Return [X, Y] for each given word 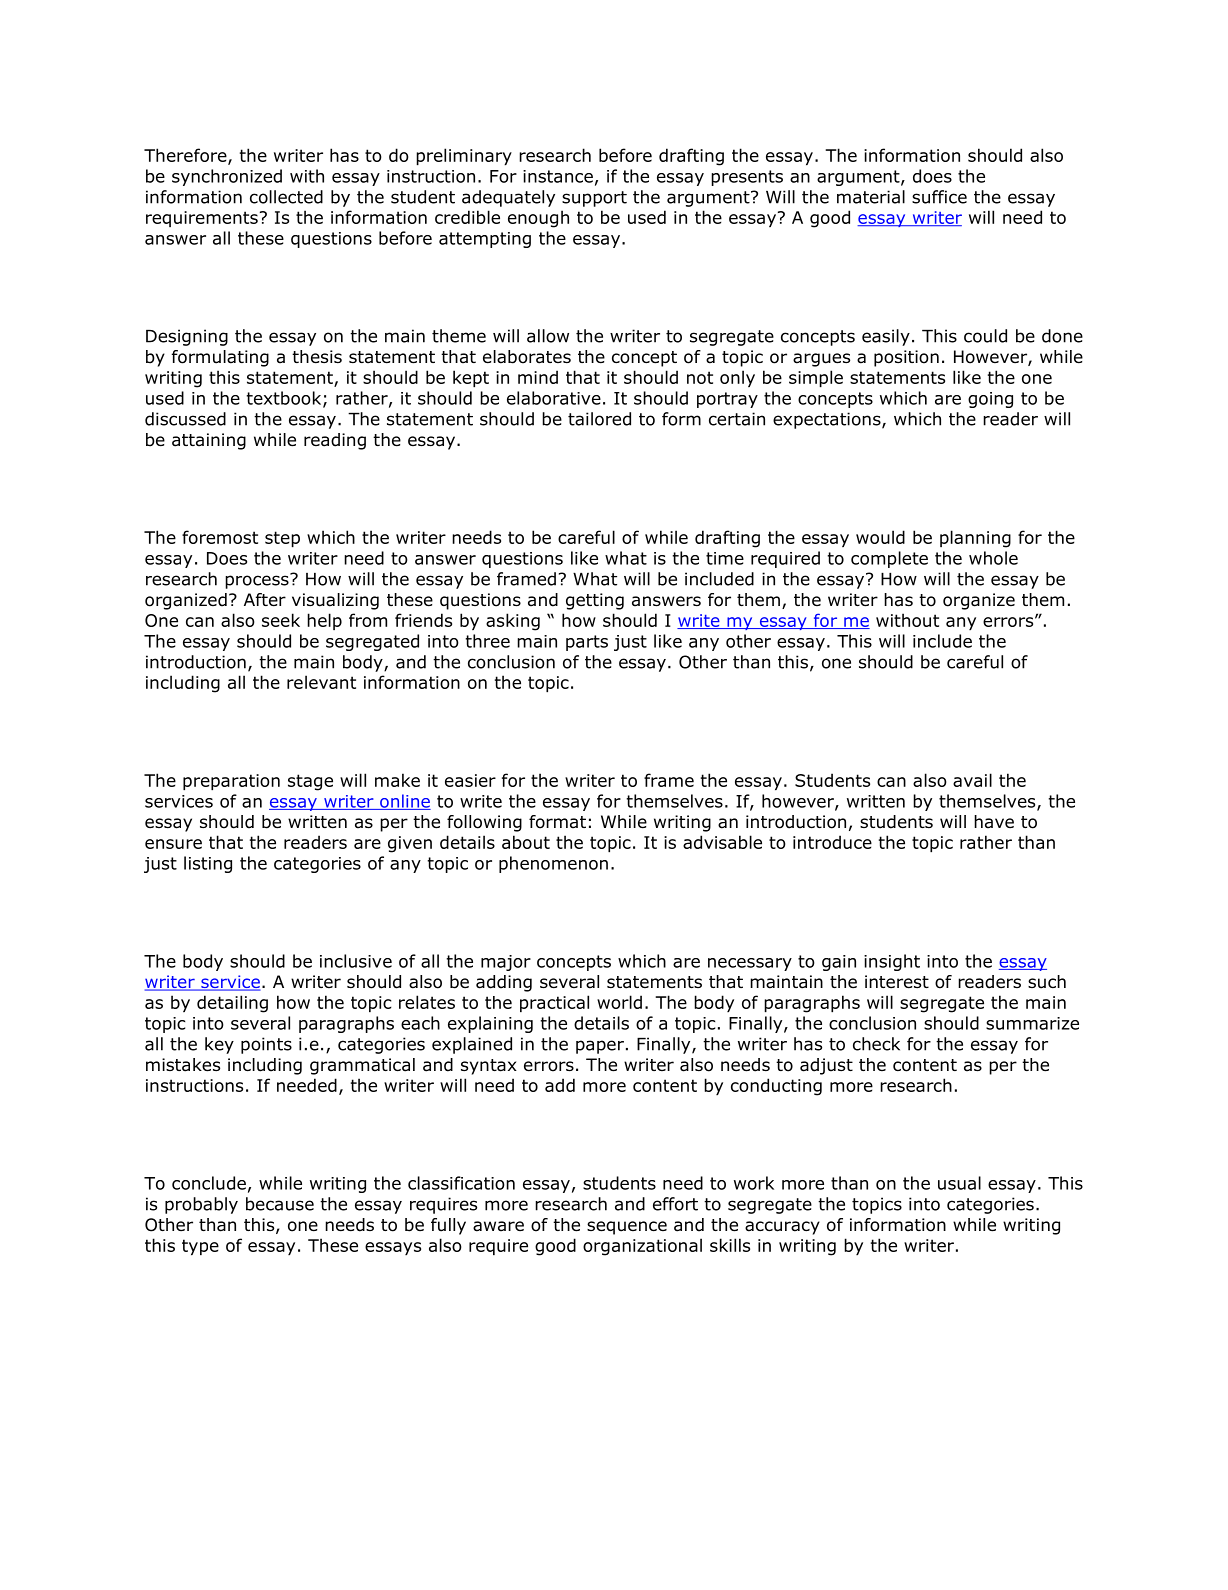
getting [595, 601]
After [265, 600]
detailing [232, 1004]
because [280, 1204]
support [594, 199]
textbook [285, 399]
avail [972, 780]
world [619, 1002]
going [990, 400]
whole [993, 558]
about [526, 842]
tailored [599, 419]
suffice [939, 197]
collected [286, 197]
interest [897, 982]
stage [310, 782]
